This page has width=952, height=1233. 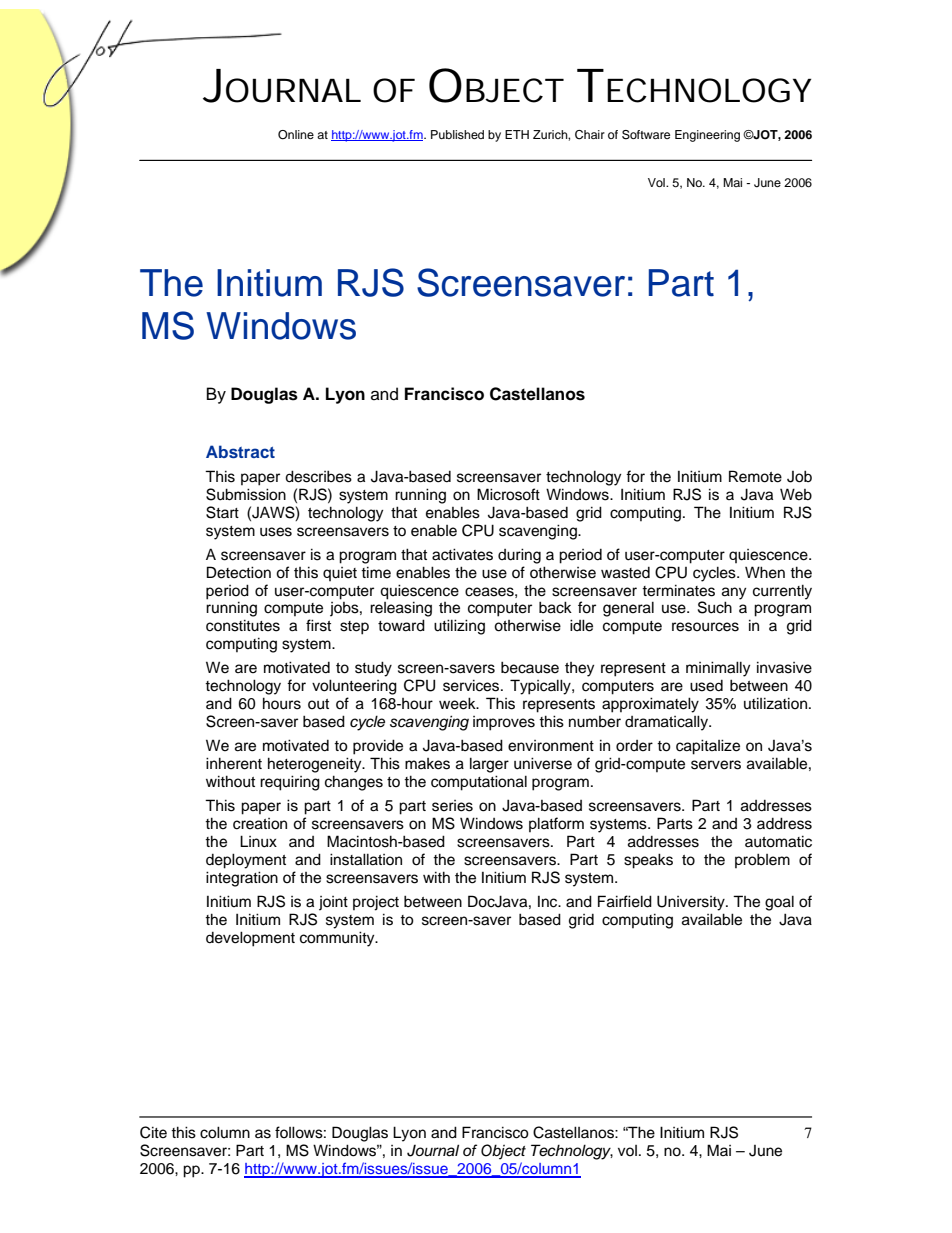 I want to click on Cite, so click(x=153, y=1132).
